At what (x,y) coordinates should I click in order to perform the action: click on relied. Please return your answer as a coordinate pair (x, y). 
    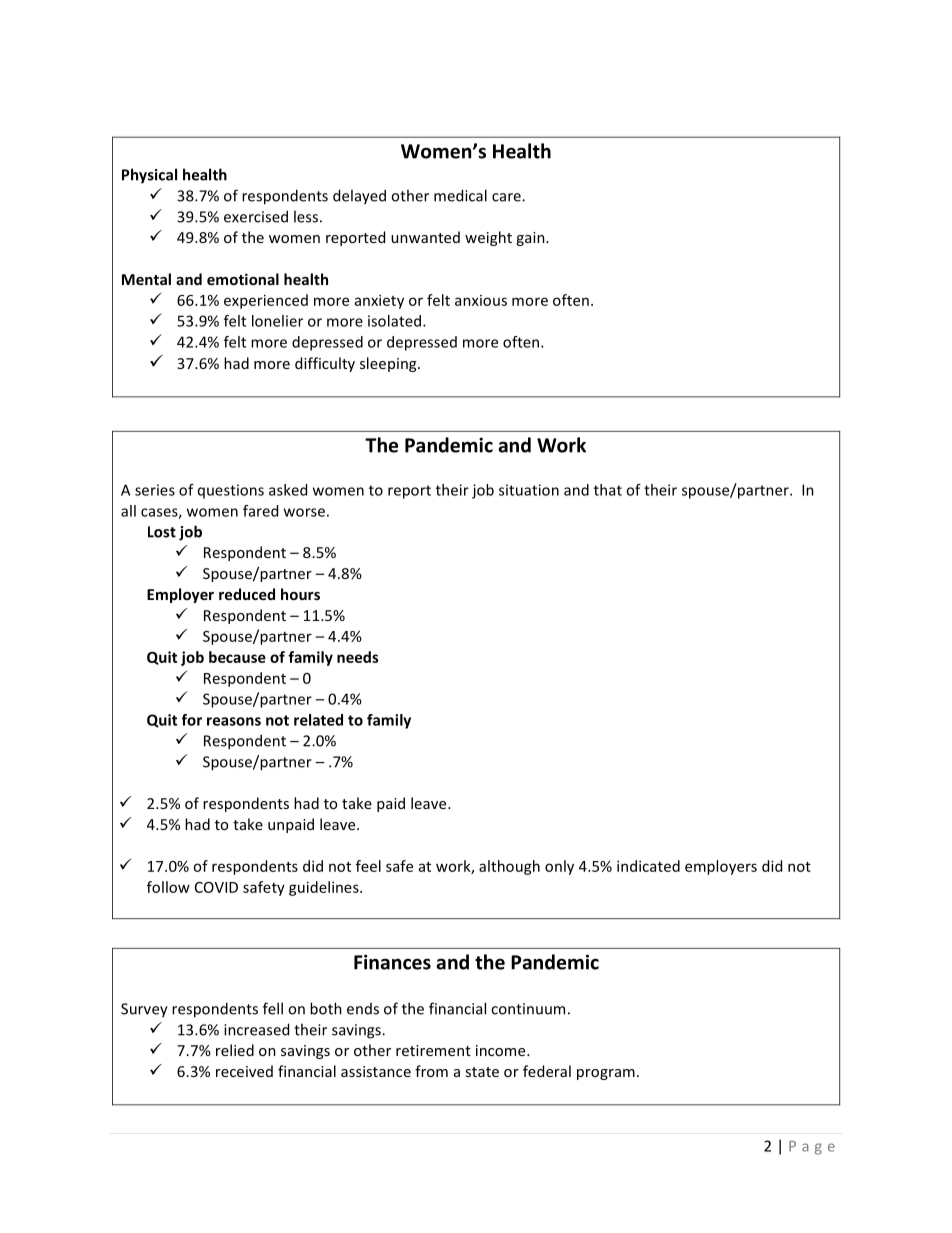
    Looking at the image, I should click on (235, 1050).
